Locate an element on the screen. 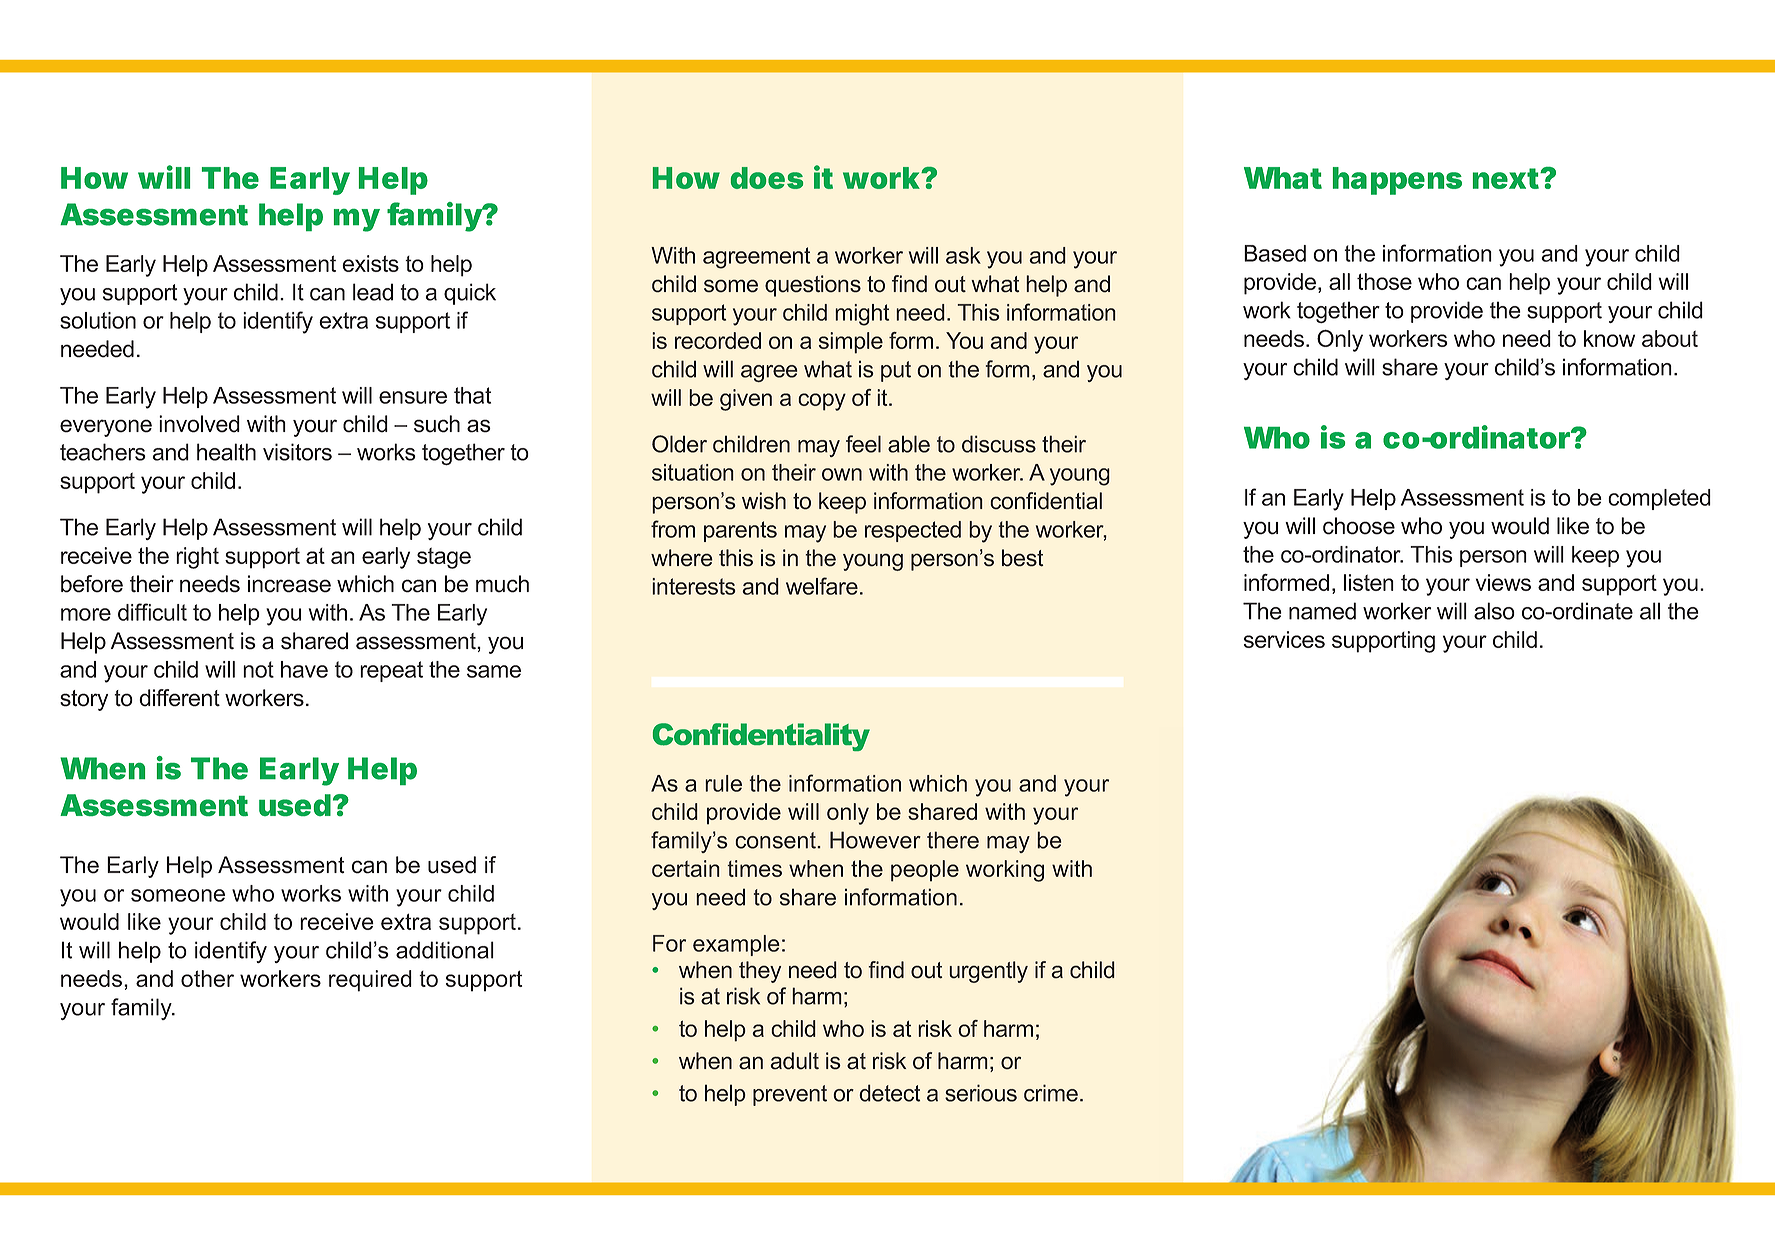  services is located at coordinates (1284, 639).
